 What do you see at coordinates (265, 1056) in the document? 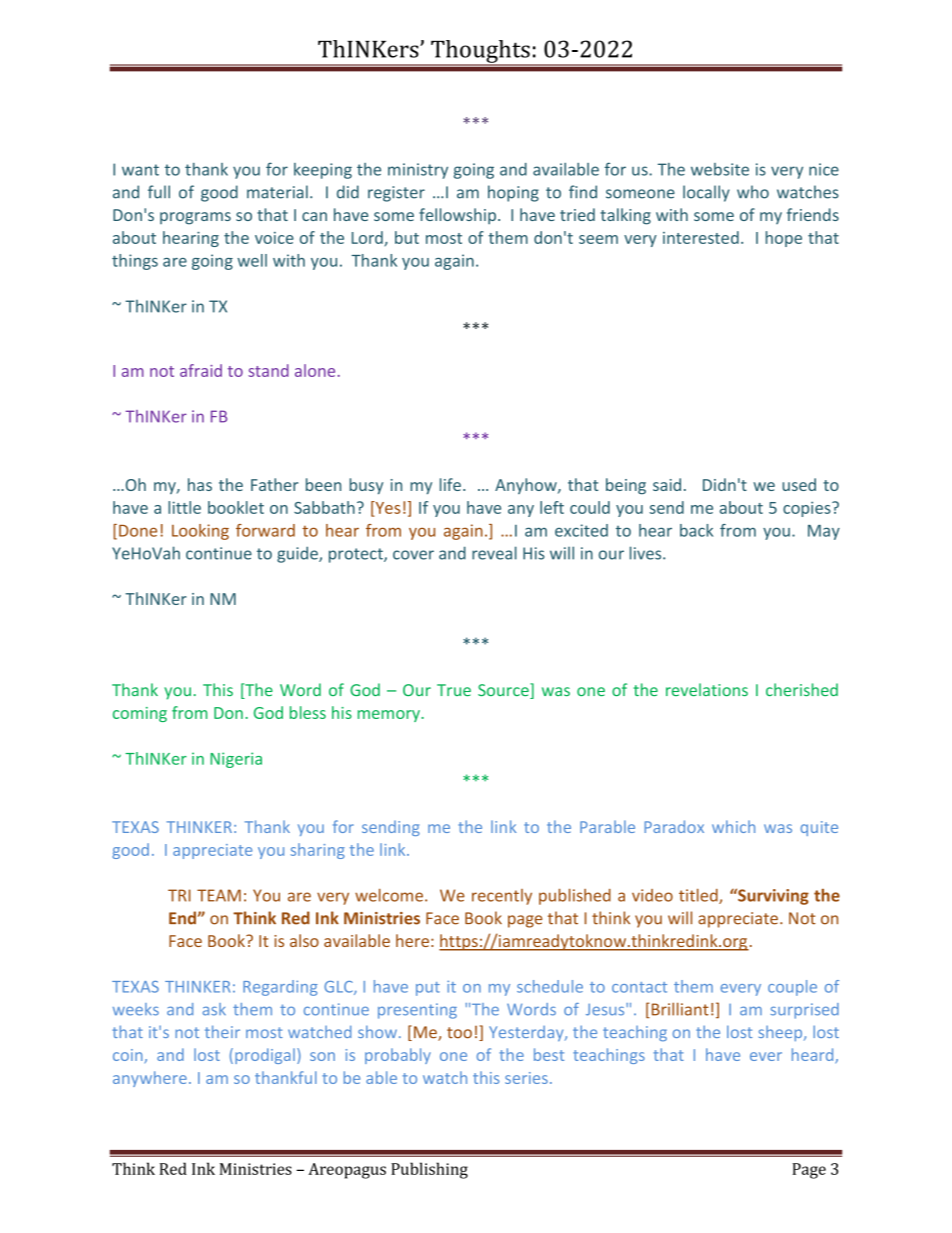
I see `prodigal` at bounding box center [265, 1056].
